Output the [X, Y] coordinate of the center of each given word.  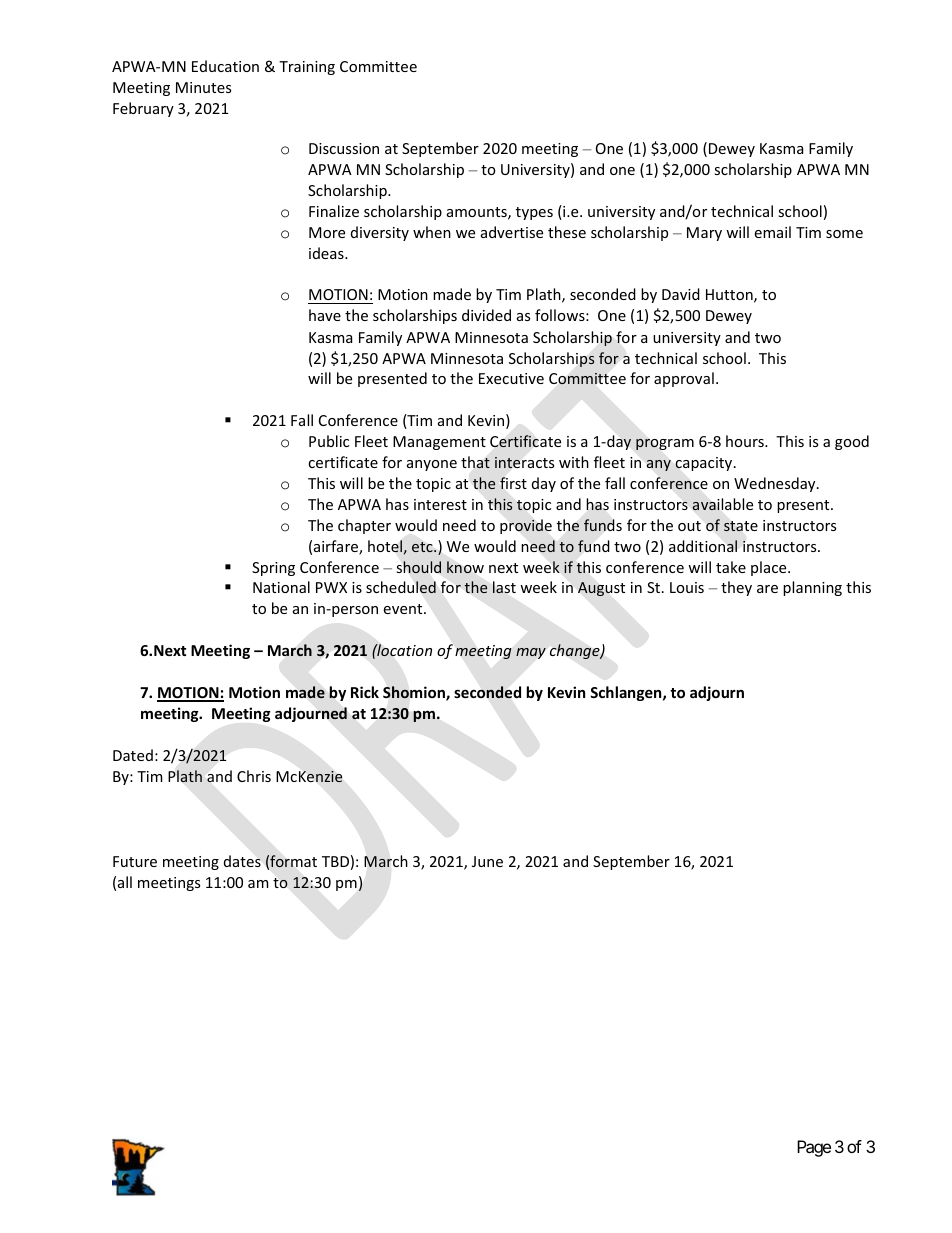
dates [242, 861]
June [487, 861]
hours [746, 441]
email [772, 232]
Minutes [203, 87]
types [534, 213]
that [475, 462]
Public [329, 441]
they [736, 588]
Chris [254, 776]
